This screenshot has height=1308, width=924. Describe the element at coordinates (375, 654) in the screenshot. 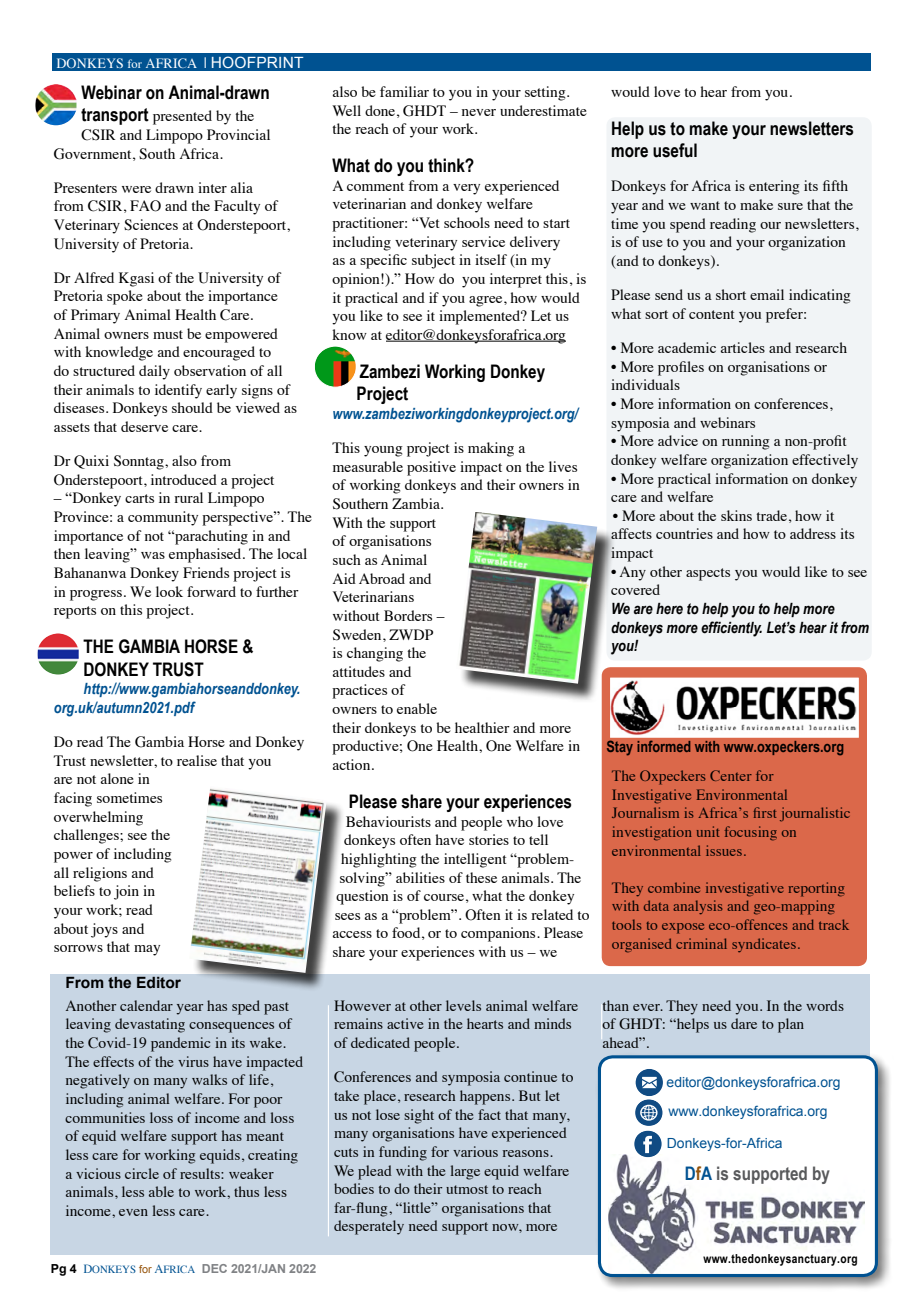

I see `changing` at that location.
